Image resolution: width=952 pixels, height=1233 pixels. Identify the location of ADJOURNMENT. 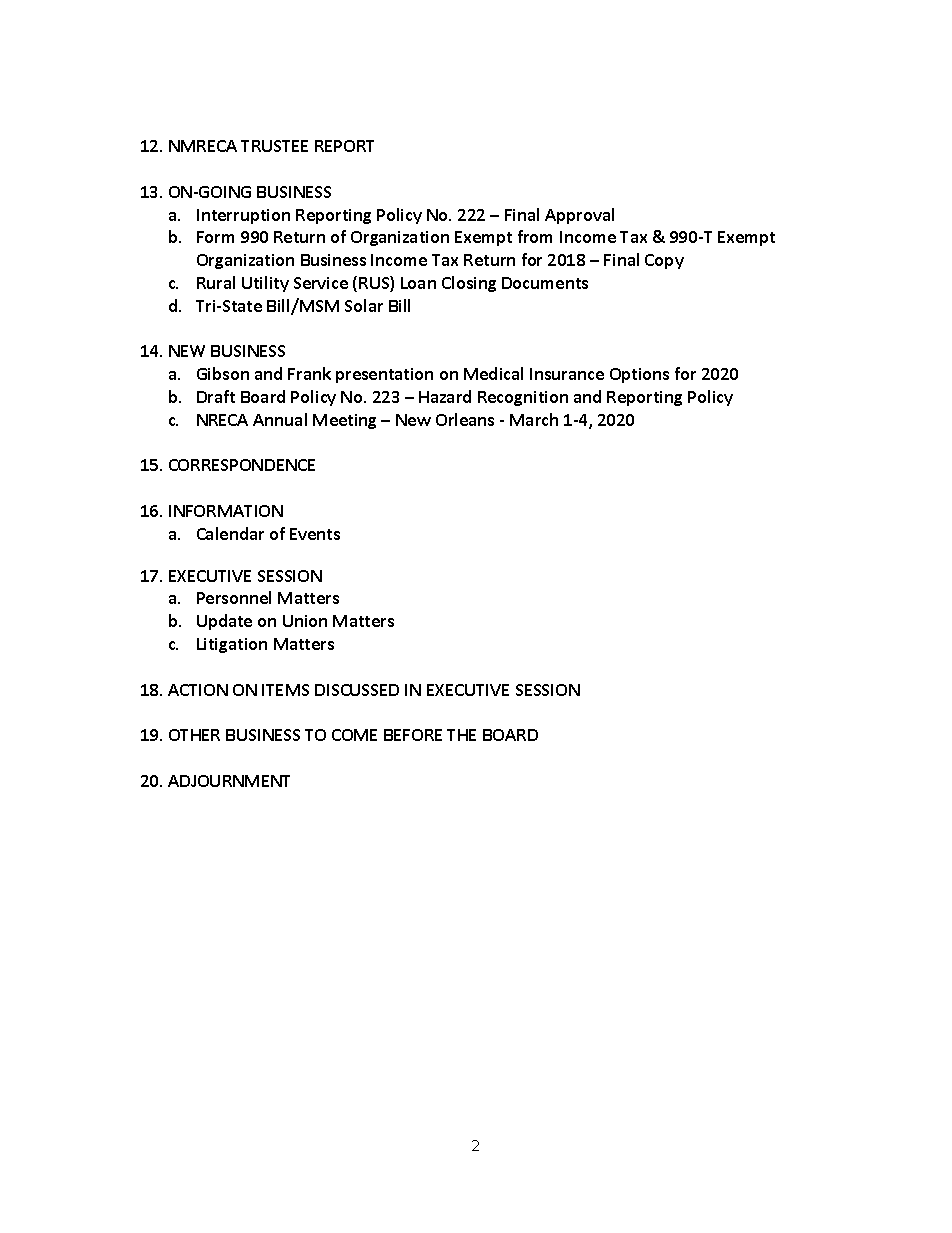
(229, 781).
